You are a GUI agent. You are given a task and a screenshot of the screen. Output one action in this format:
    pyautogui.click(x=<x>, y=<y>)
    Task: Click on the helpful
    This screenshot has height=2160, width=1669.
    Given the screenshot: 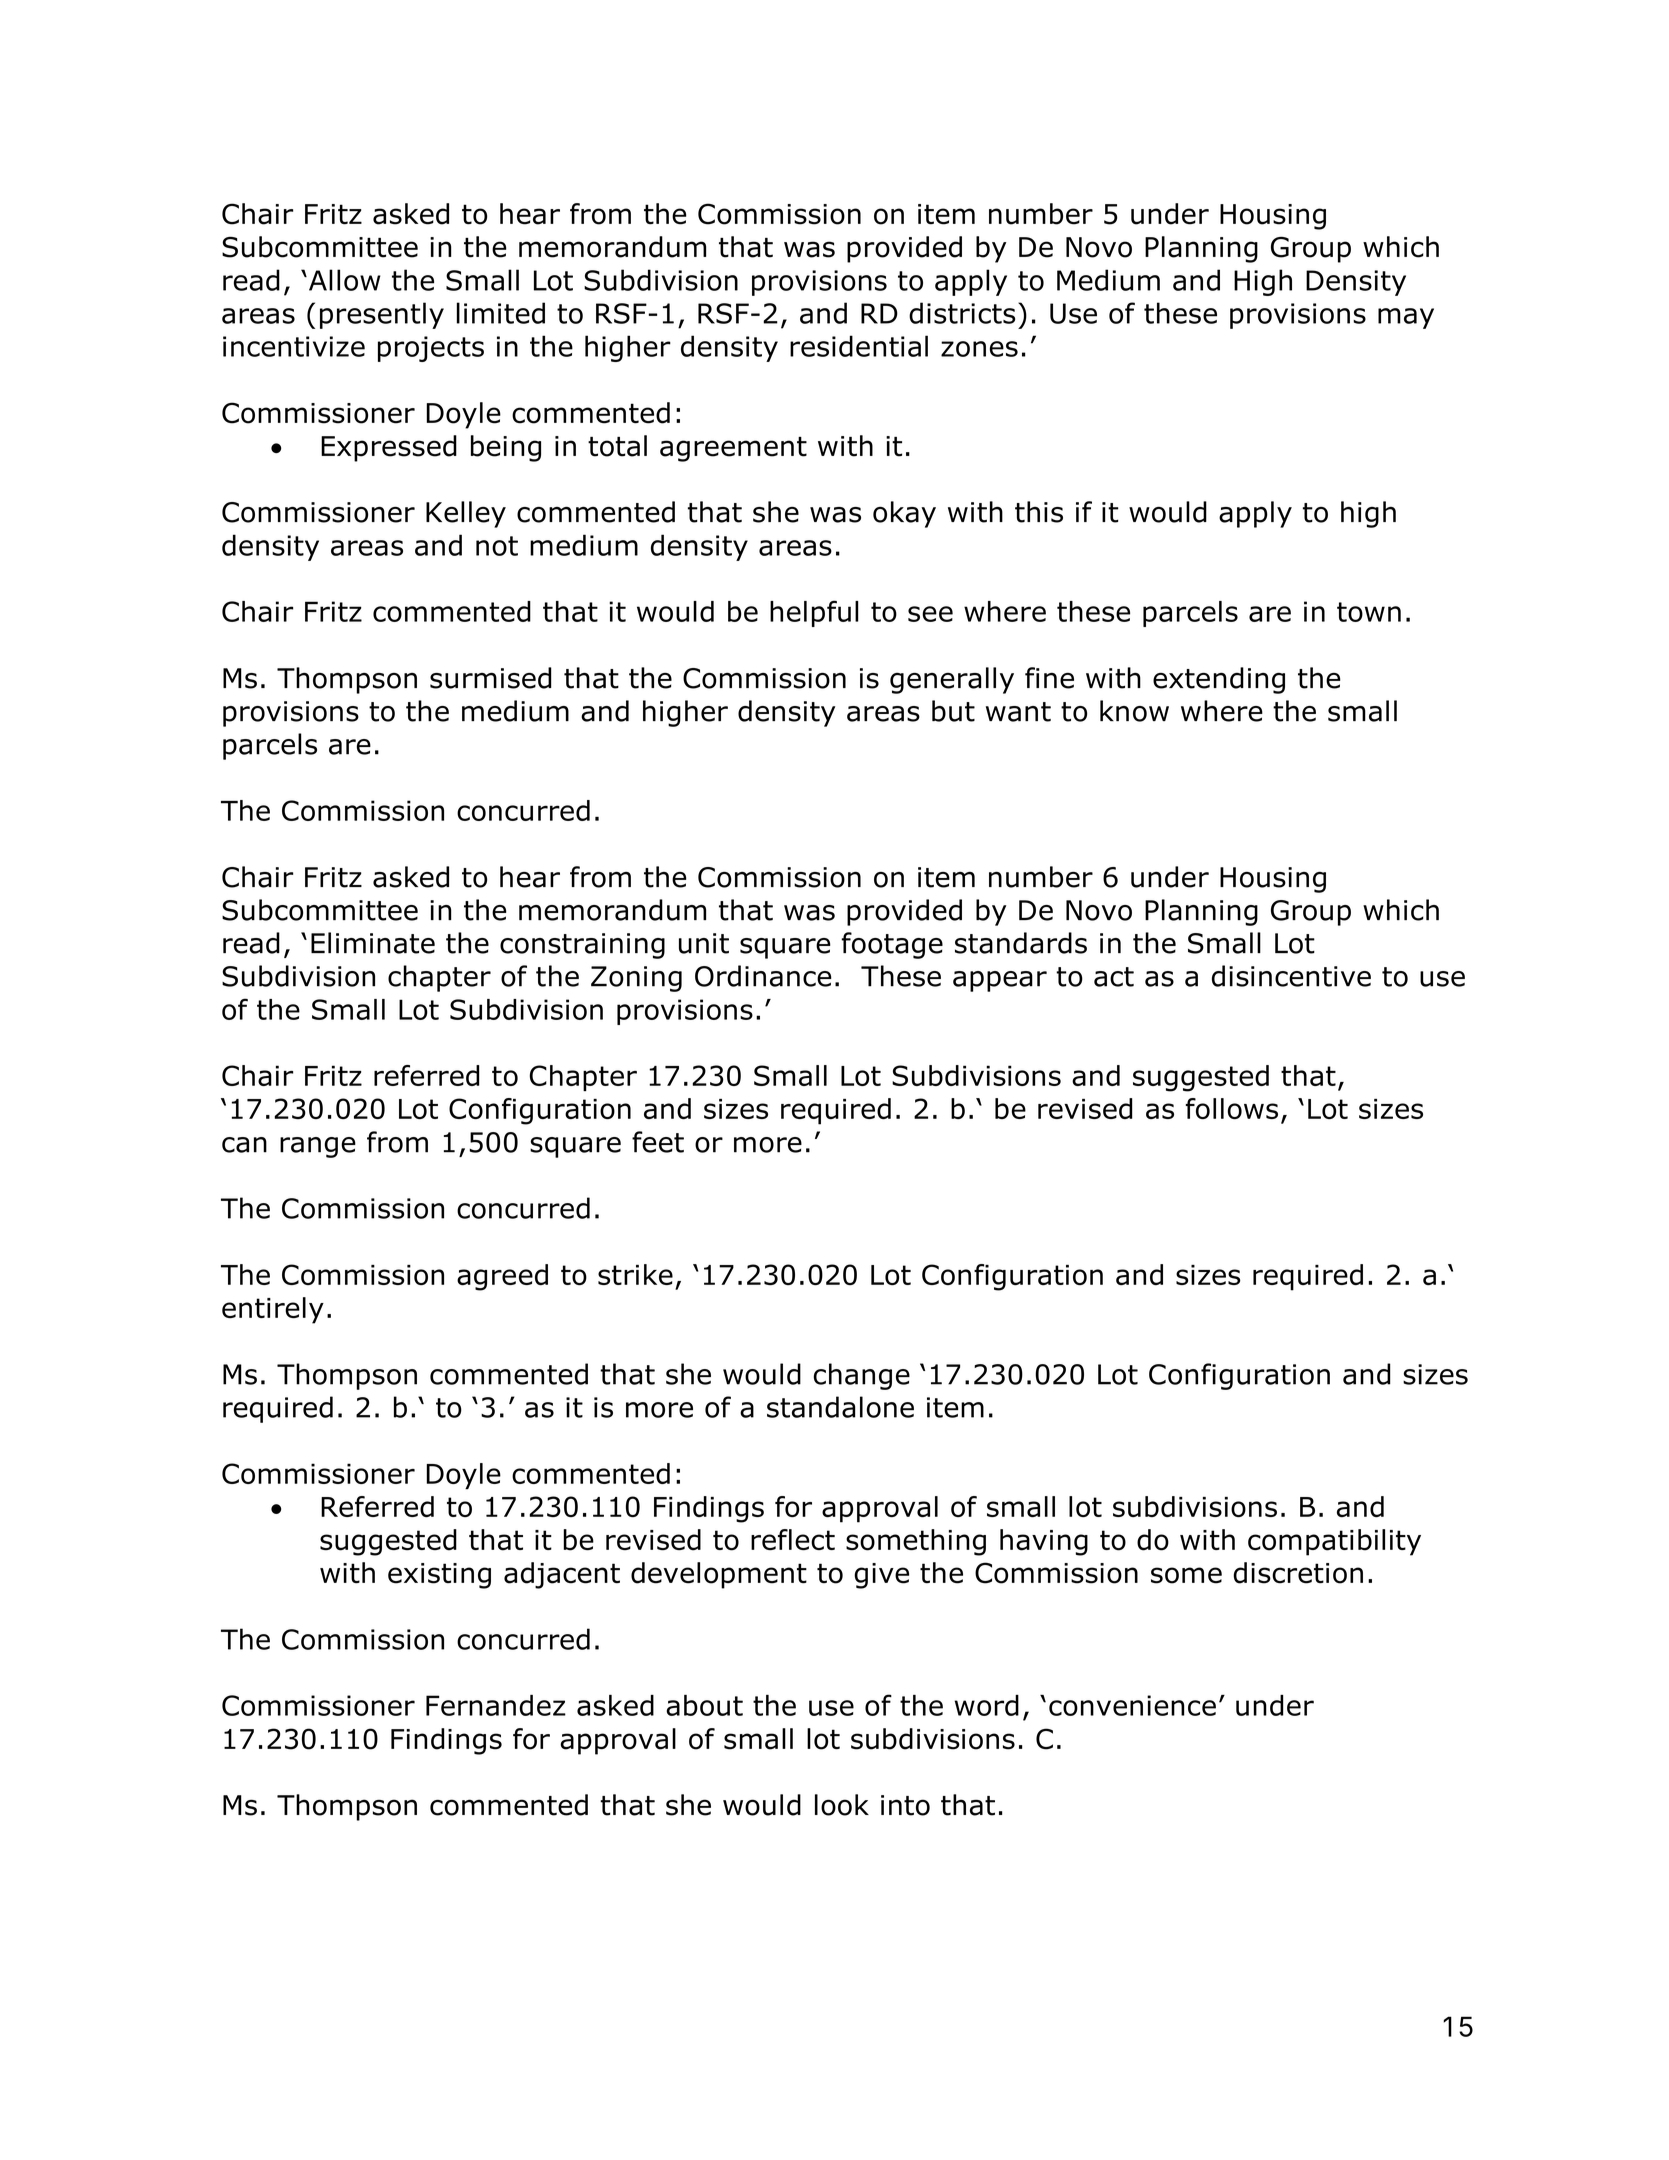 What is the action you would take?
    pyautogui.click(x=814, y=613)
